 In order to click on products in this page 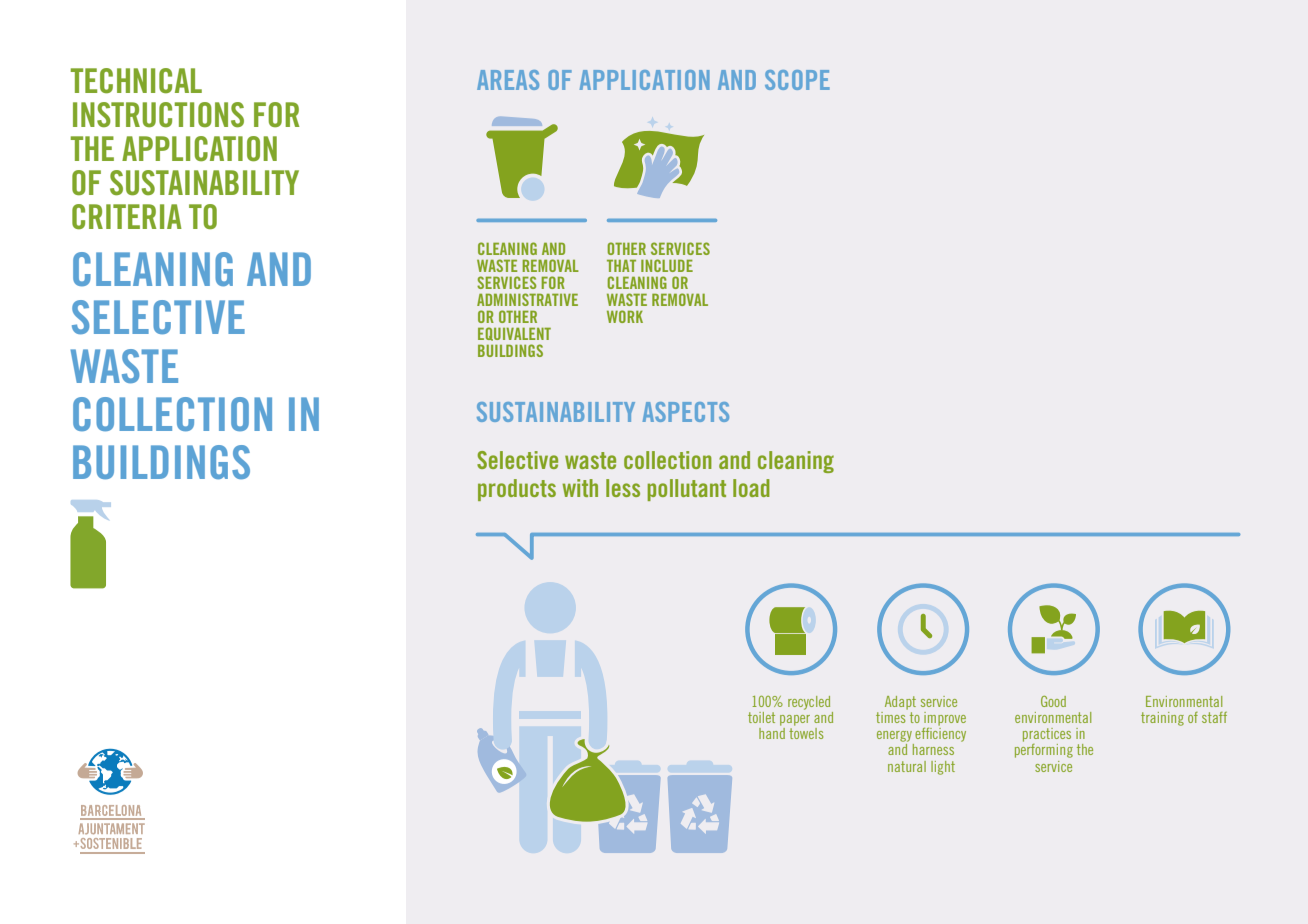, I will do `click(517, 490)`.
